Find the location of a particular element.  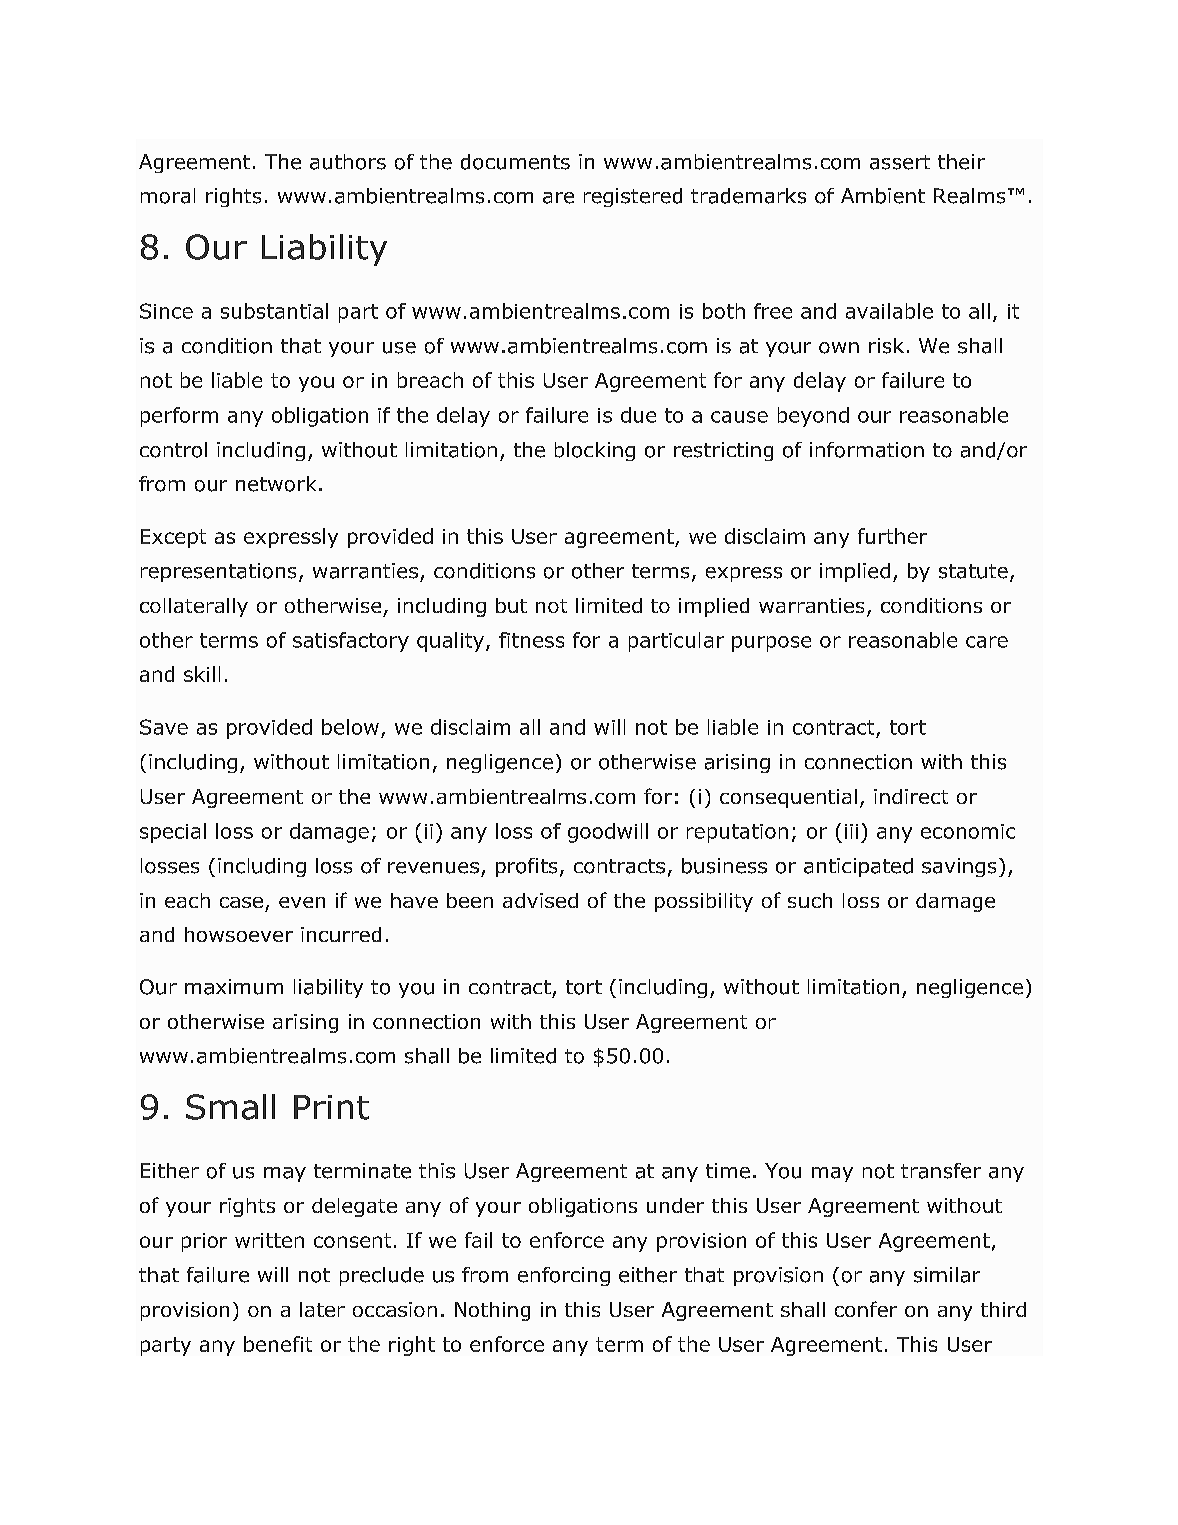

moral is located at coordinates (168, 196).
